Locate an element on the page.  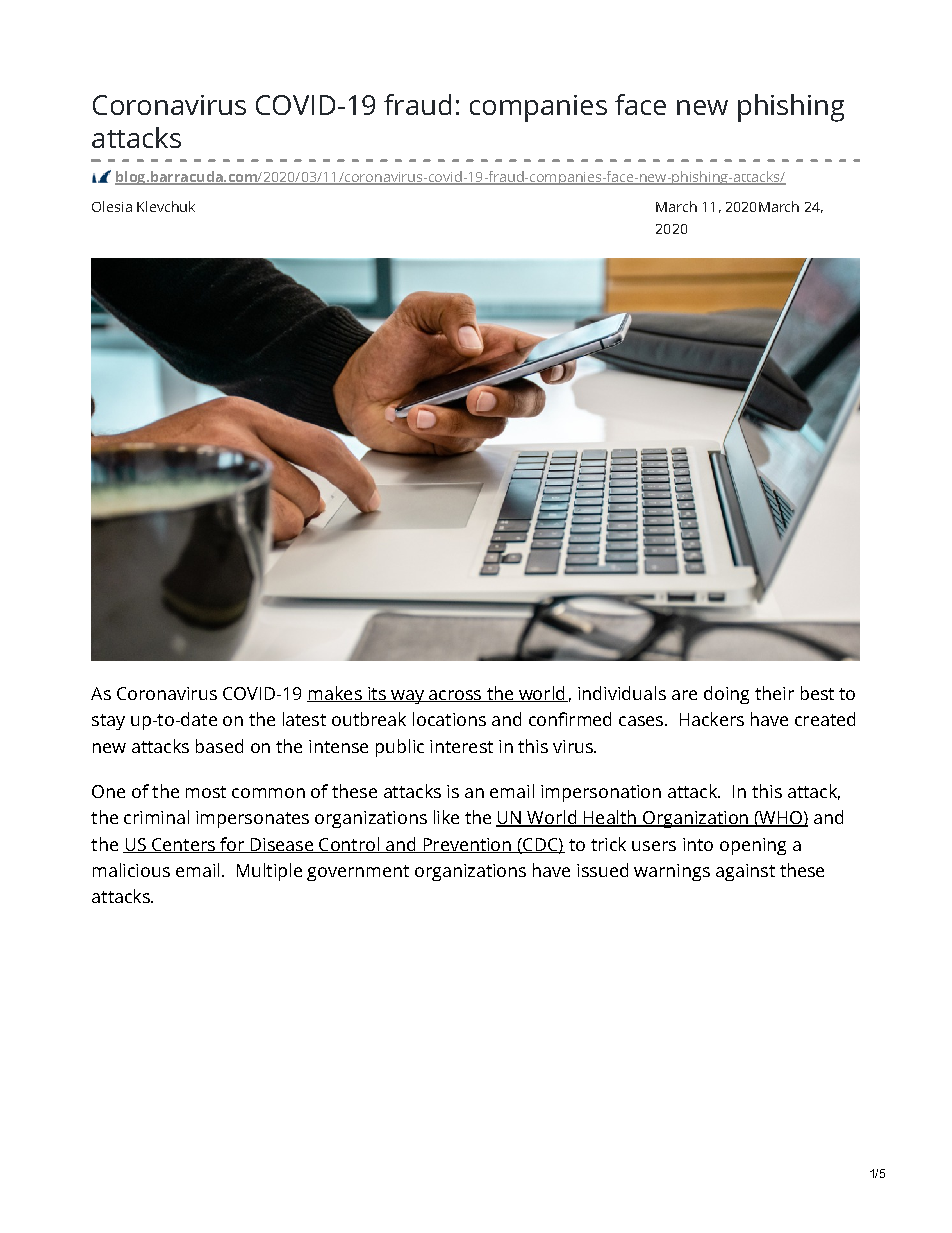
criminal is located at coordinates (156, 817).
